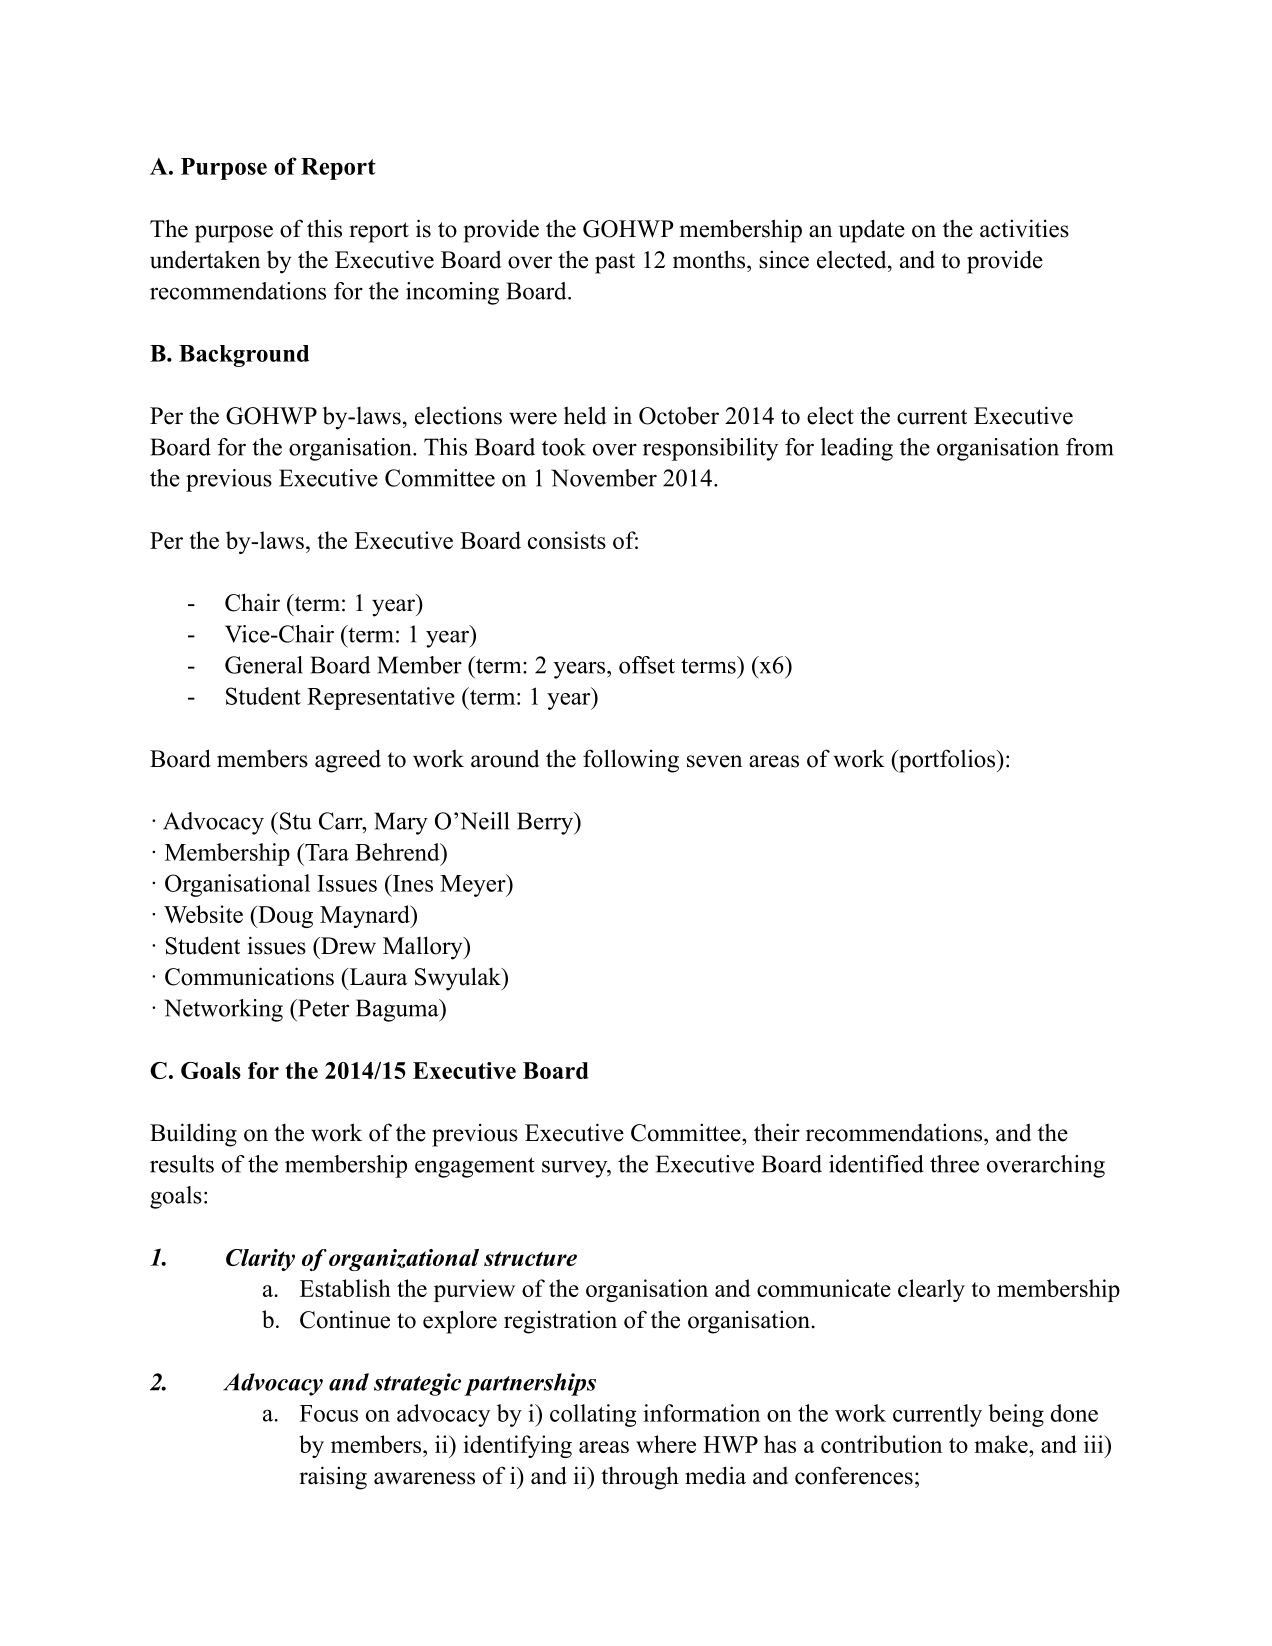 This screenshot has width=1272, height=1646. Describe the element at coordinates (777, 1132) in the screenshot. I see `their` at that location.
